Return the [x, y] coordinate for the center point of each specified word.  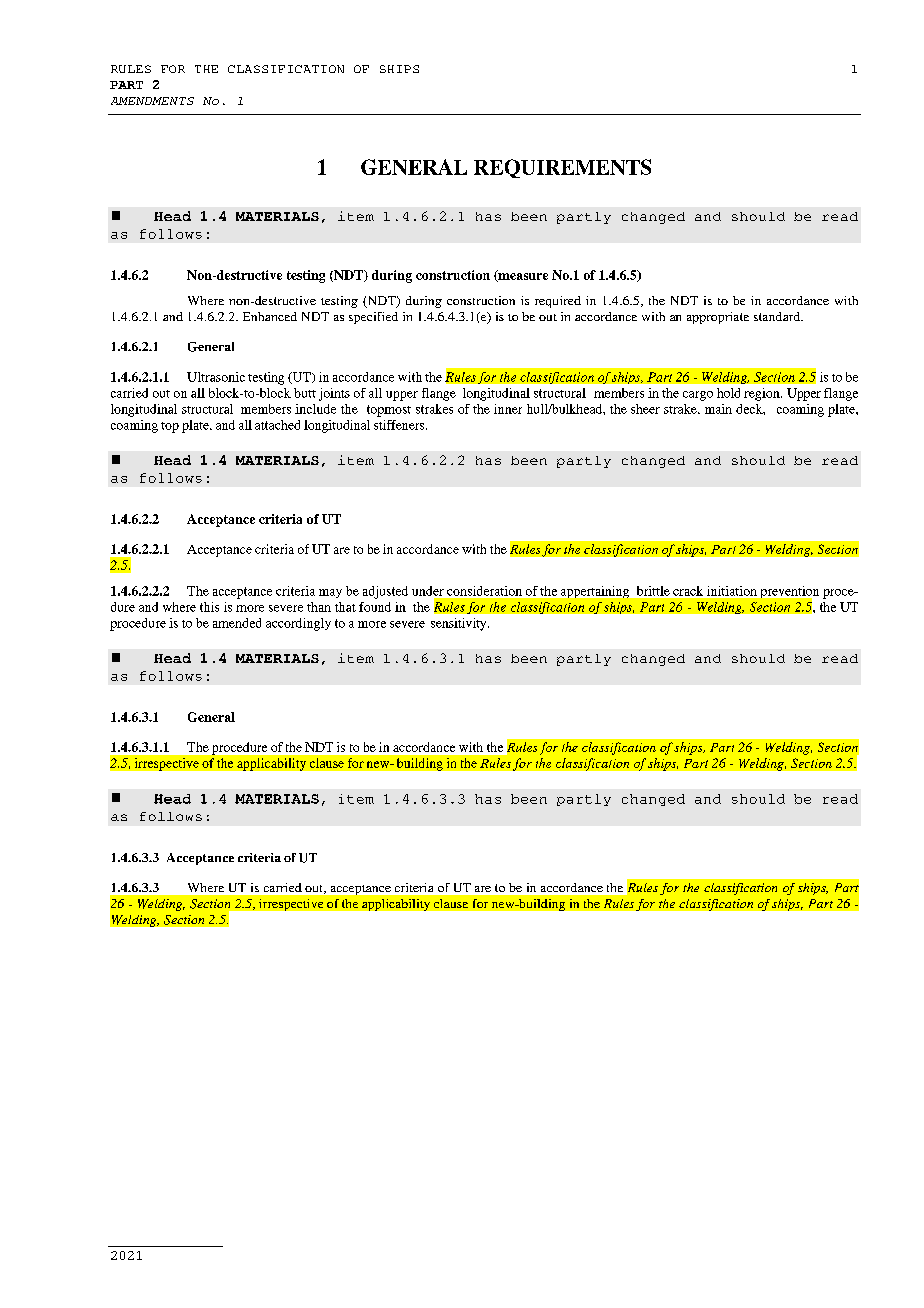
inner [508, 409]
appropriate [718, 318]
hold [728, 393]
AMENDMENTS [152, 101]
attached [277, 425]
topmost [389, 411]
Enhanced [270, 316]
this [209, 607]
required [558, 302]
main [718, 409]
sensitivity [460, 624]
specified [373, 318]
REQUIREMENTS [562, 168]
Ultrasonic [216, 377]
